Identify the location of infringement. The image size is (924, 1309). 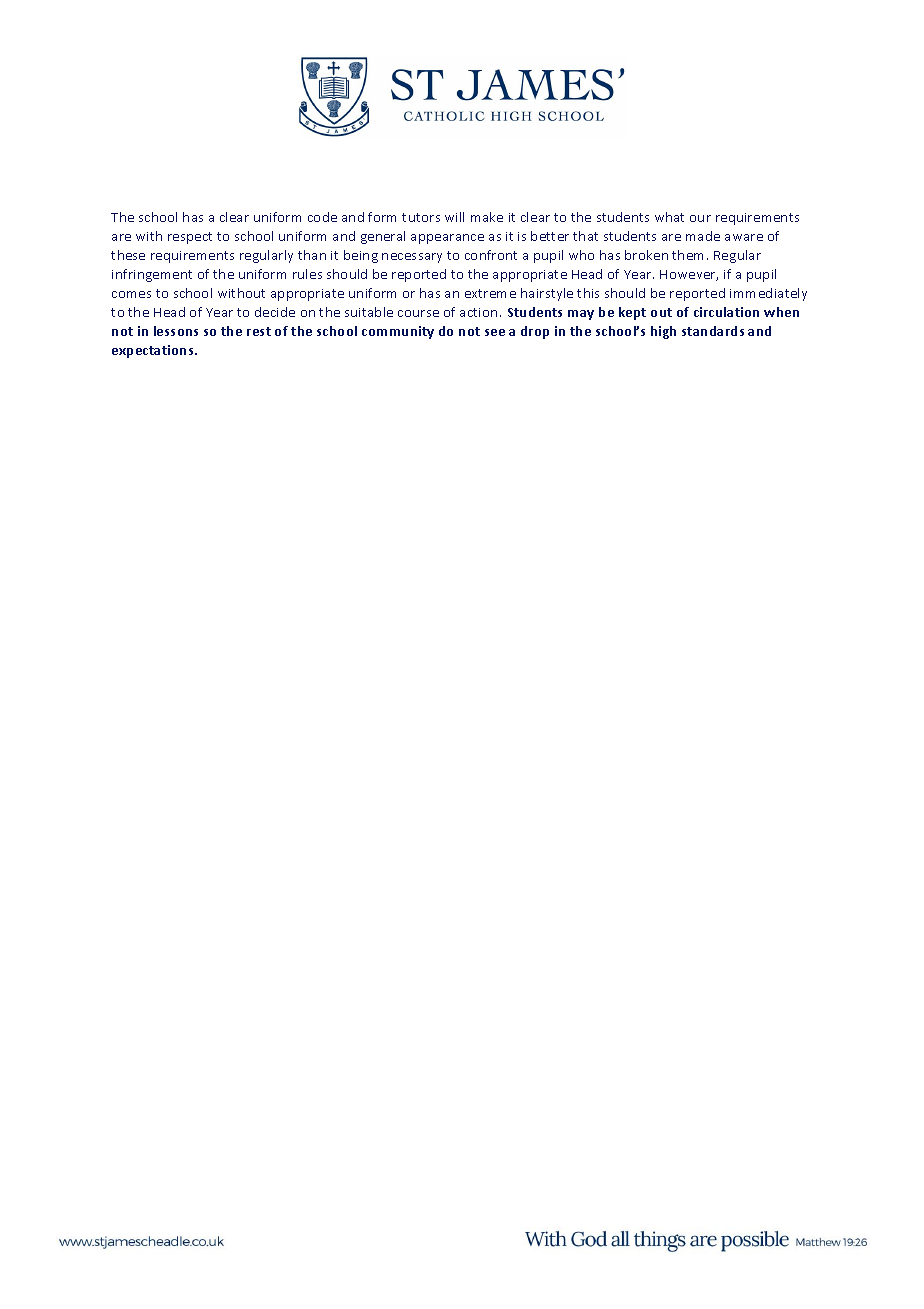
(152, 275).
